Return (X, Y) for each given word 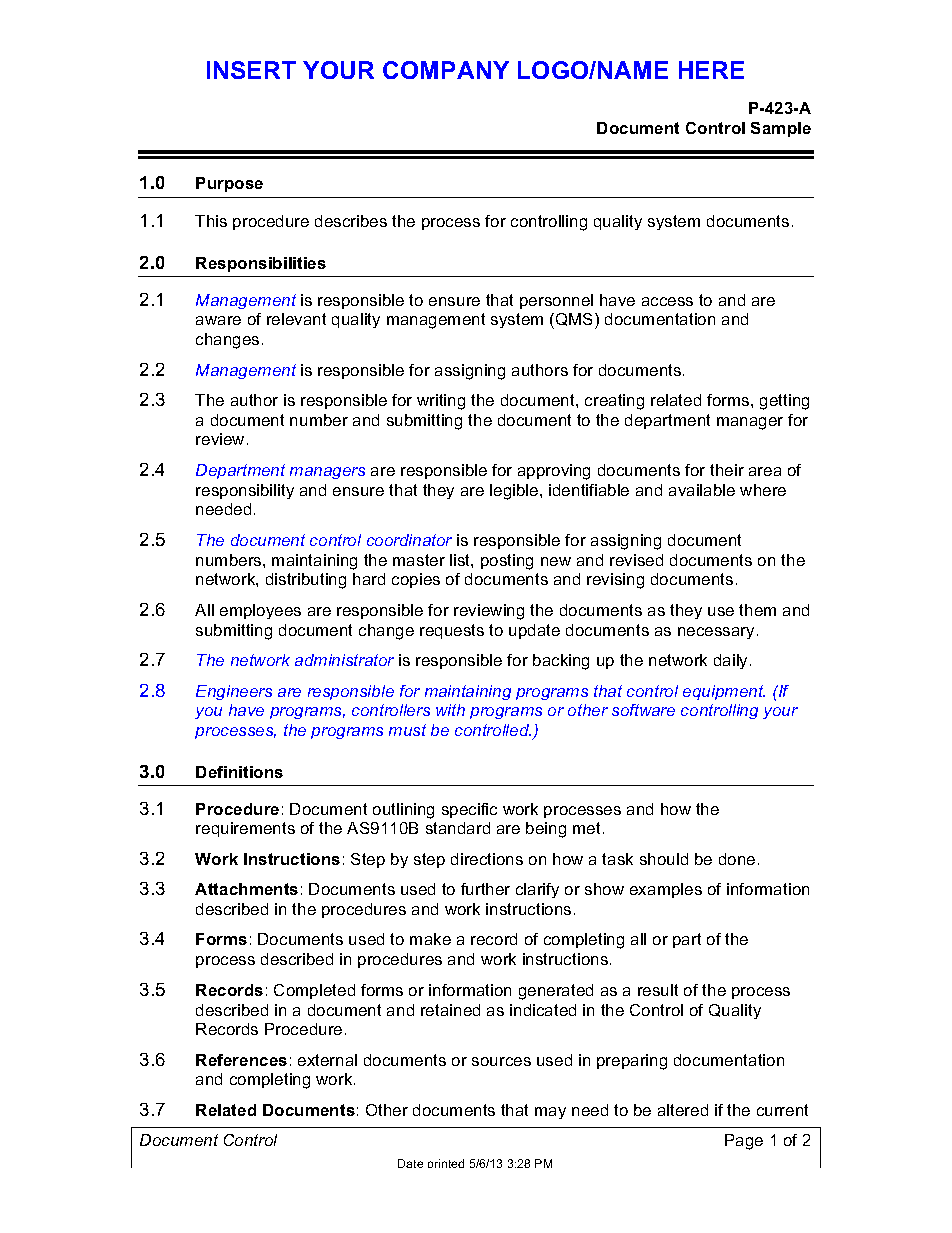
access (667, 301)
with (450, 710)
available (702, 490)
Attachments (246, 889)
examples (666, 890)
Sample (781, 129)
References (241, 1060)
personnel (556, 301)
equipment (724, 692)
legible (515, 492)
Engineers (234, 692)
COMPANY (446, 70)
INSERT (251, 70)
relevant (296, 319)
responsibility (245, 491)
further (485, 889)
